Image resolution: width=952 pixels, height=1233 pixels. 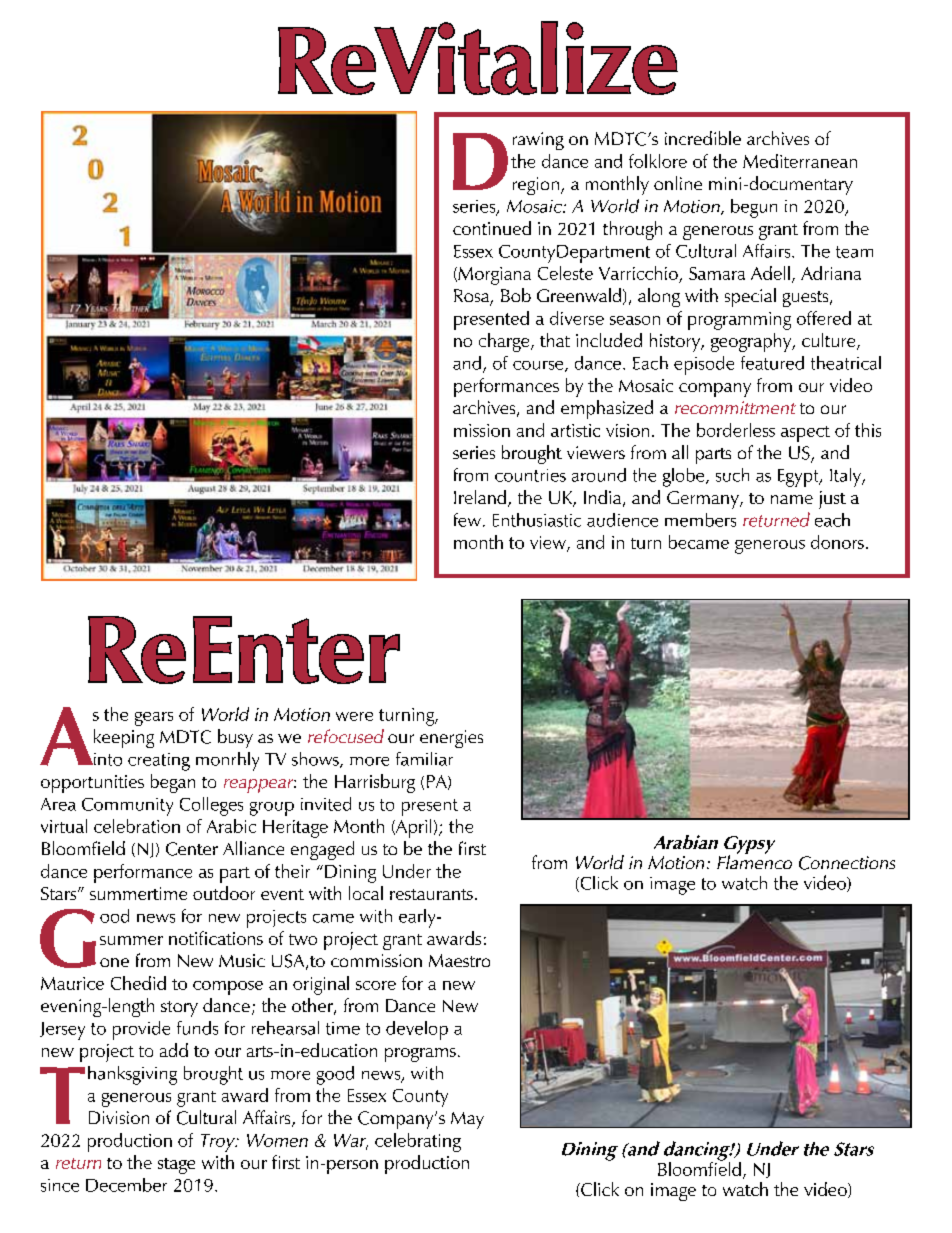 What do you see at coordinates (800, 161) in the screenshot?
I see `Mediterranean` at bounding box center [800, 161].
